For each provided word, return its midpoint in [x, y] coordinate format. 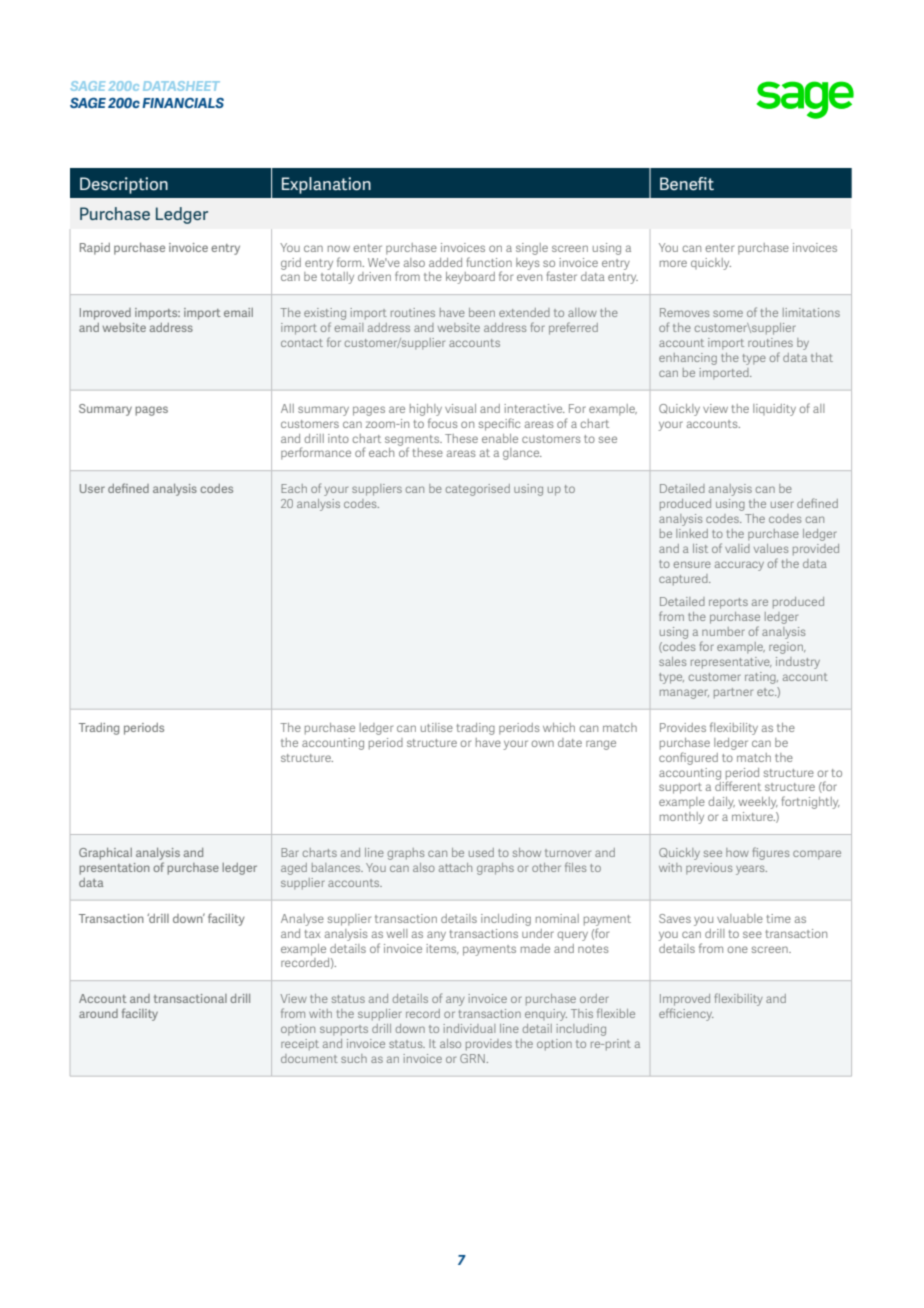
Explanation [326, 185]
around [98, 1013]
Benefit [687, 183]
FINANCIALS [183, 102]
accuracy [739, 566]
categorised [478, 490]
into [338, 438]
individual [469, 1028]
